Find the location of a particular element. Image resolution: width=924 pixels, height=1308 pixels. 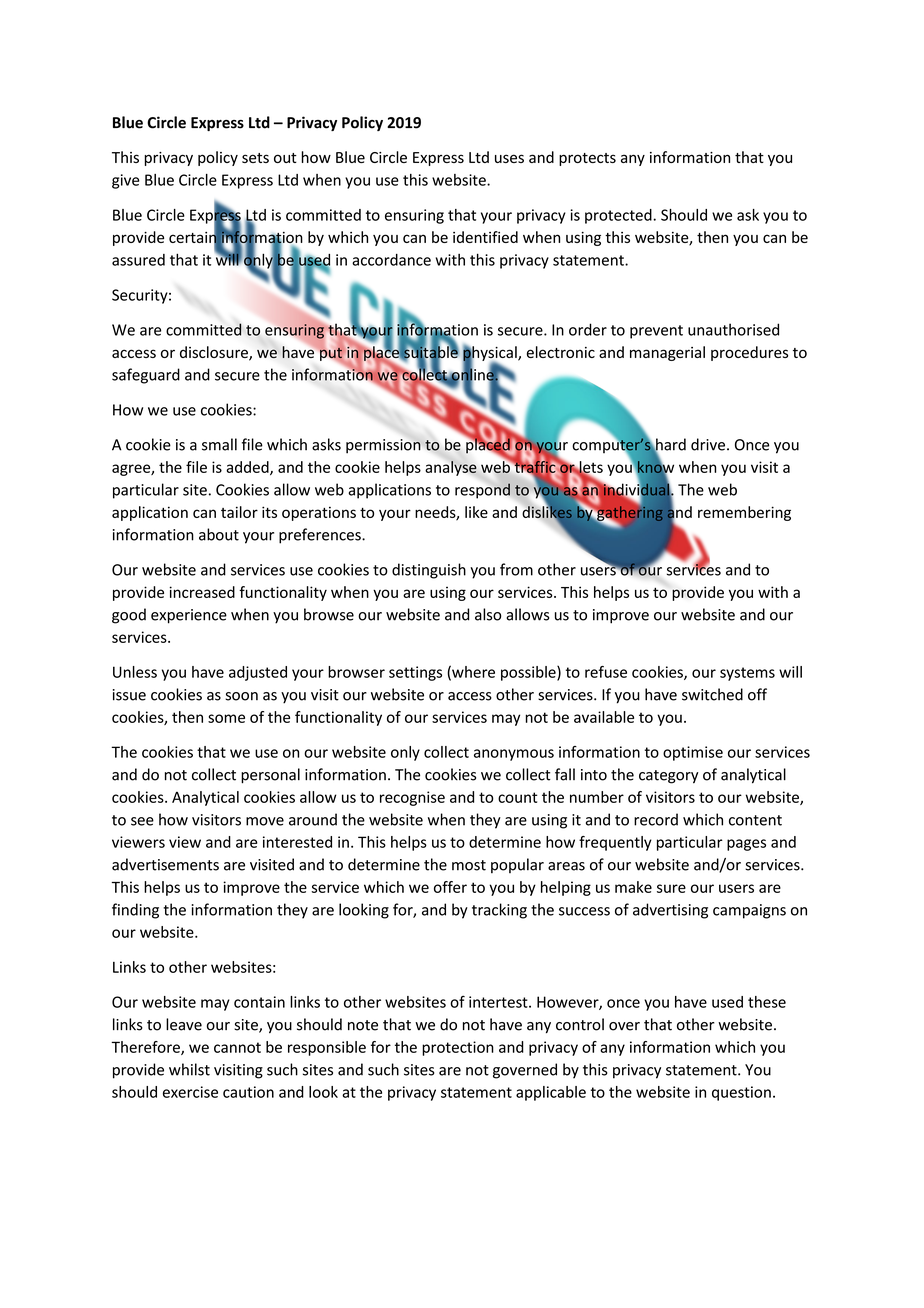

sets is located at coordinates (255, 158).
